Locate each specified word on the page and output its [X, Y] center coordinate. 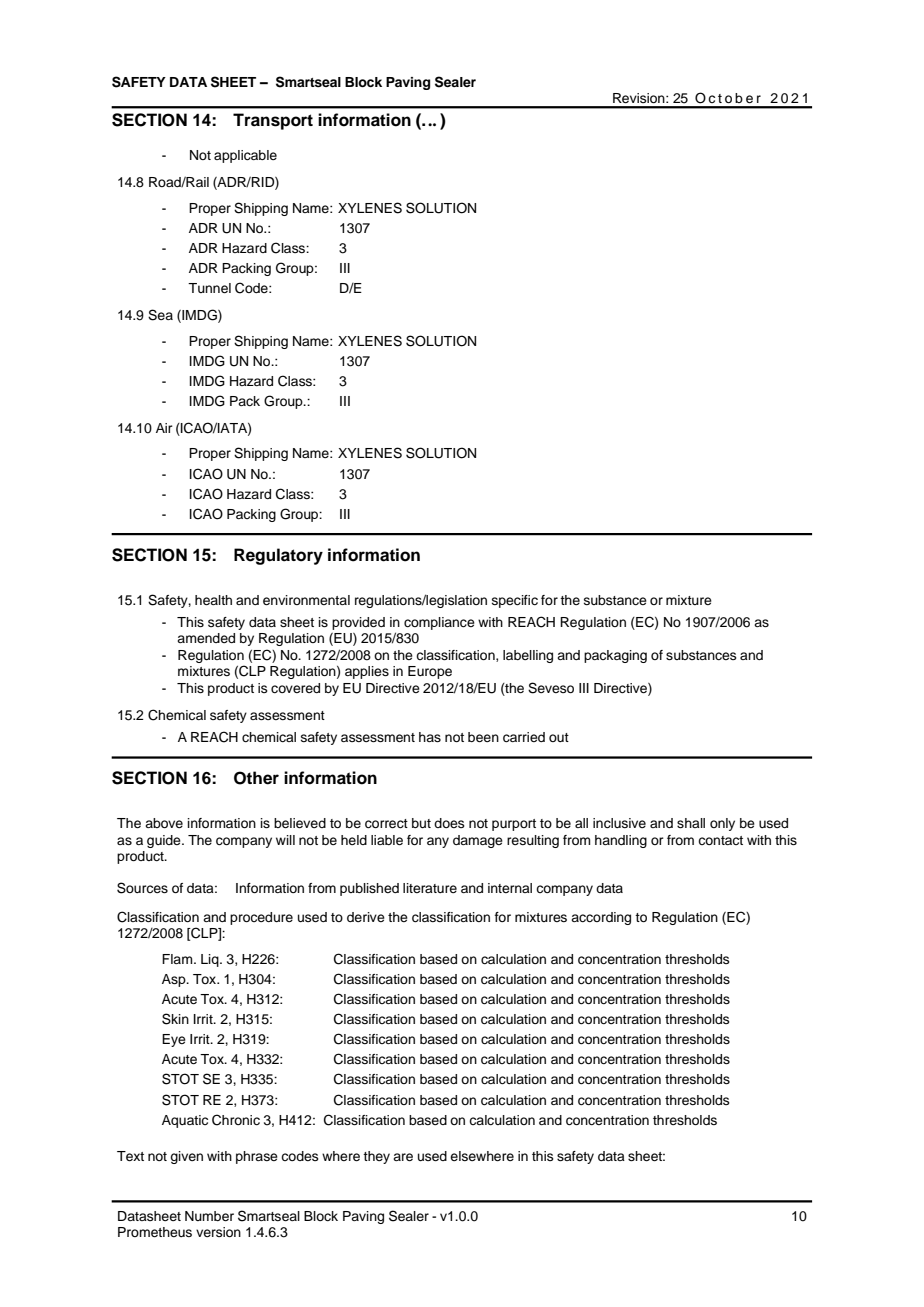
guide [165, 841]
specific [515, 601]
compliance [439, 623]
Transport [273, 121]
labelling [528, 656]
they [376, 1157]
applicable [245, 156]
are [403, 1157]
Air [164, 428]
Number [209, 1216]
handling [621, 841]
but [421, 823]
